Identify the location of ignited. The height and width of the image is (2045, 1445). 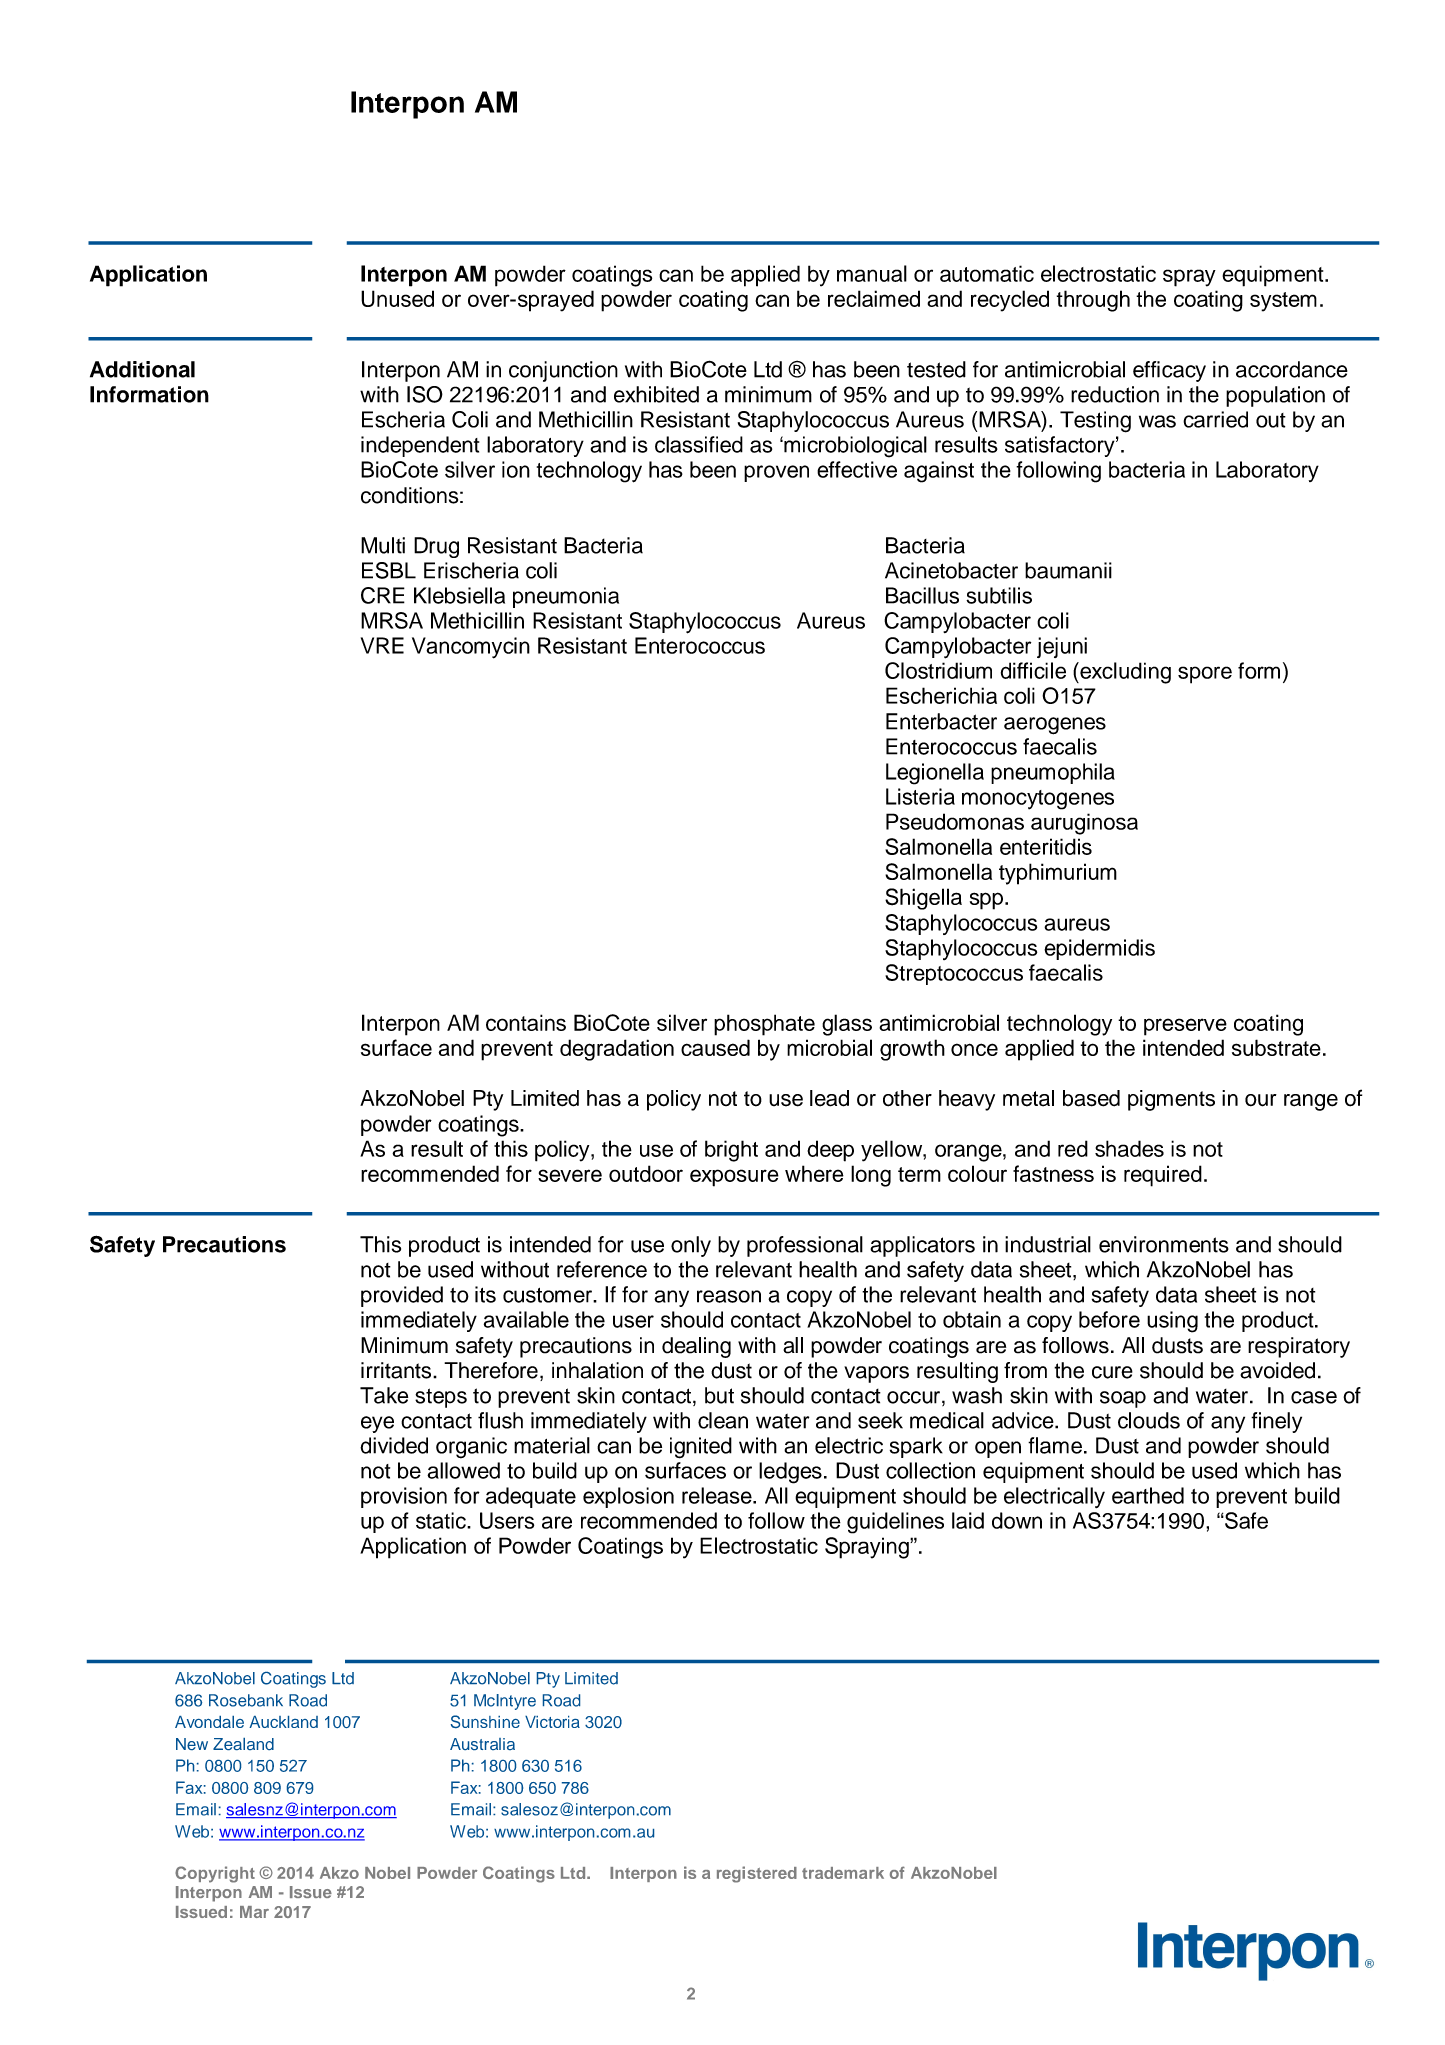
(701, 1448).
